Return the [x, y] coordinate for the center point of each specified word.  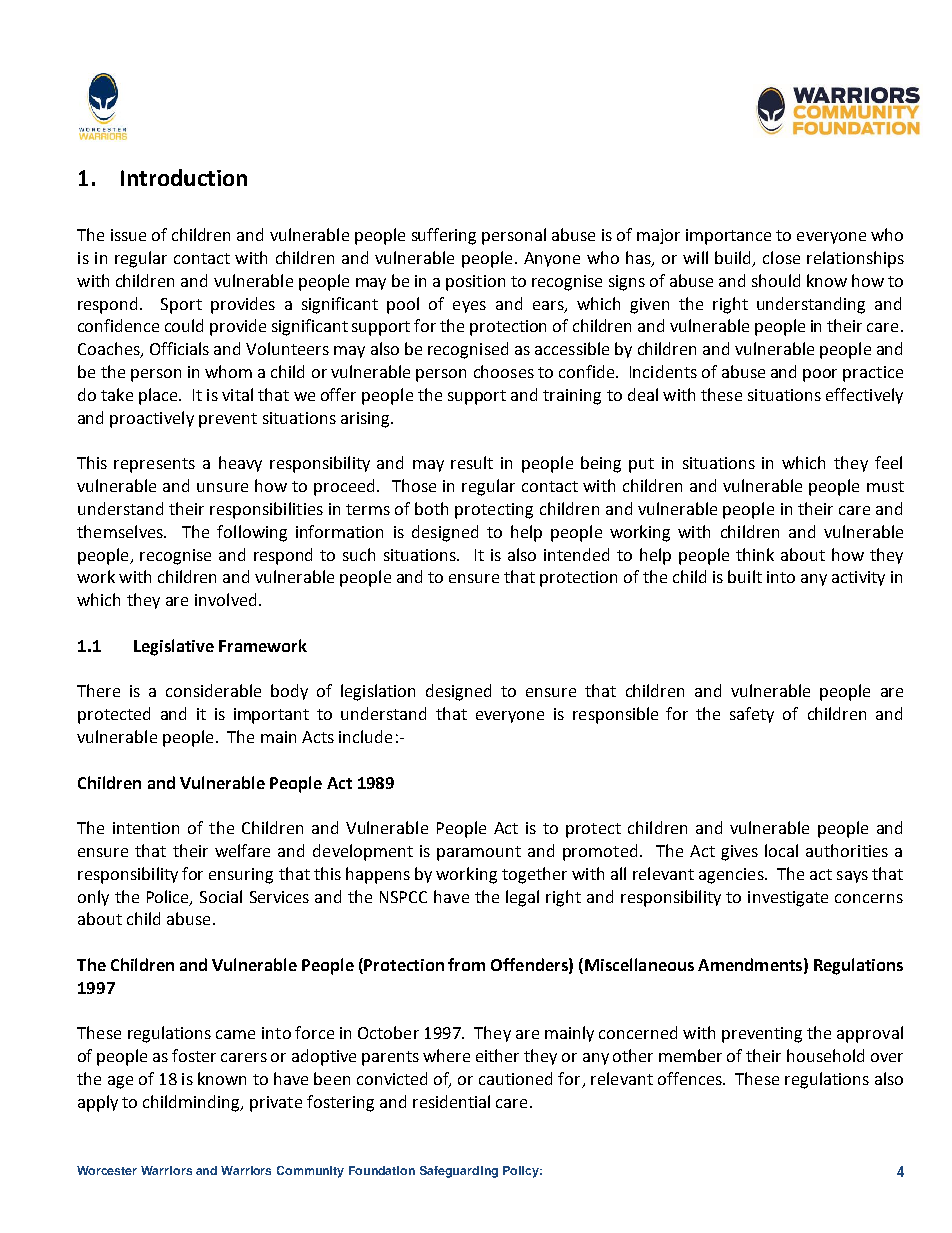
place [159, 396]
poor [820, 375]
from [466, 964]
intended [576, 554]
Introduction [184, 177]
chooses [504, 371]
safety [752, 715]
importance [728, 237]
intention [146, 828]
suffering [444, 236]
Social [221, 896]
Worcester [107, 1170]
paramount [479, 853]
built [745, 576]
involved [225, 599]
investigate [788, 899]
